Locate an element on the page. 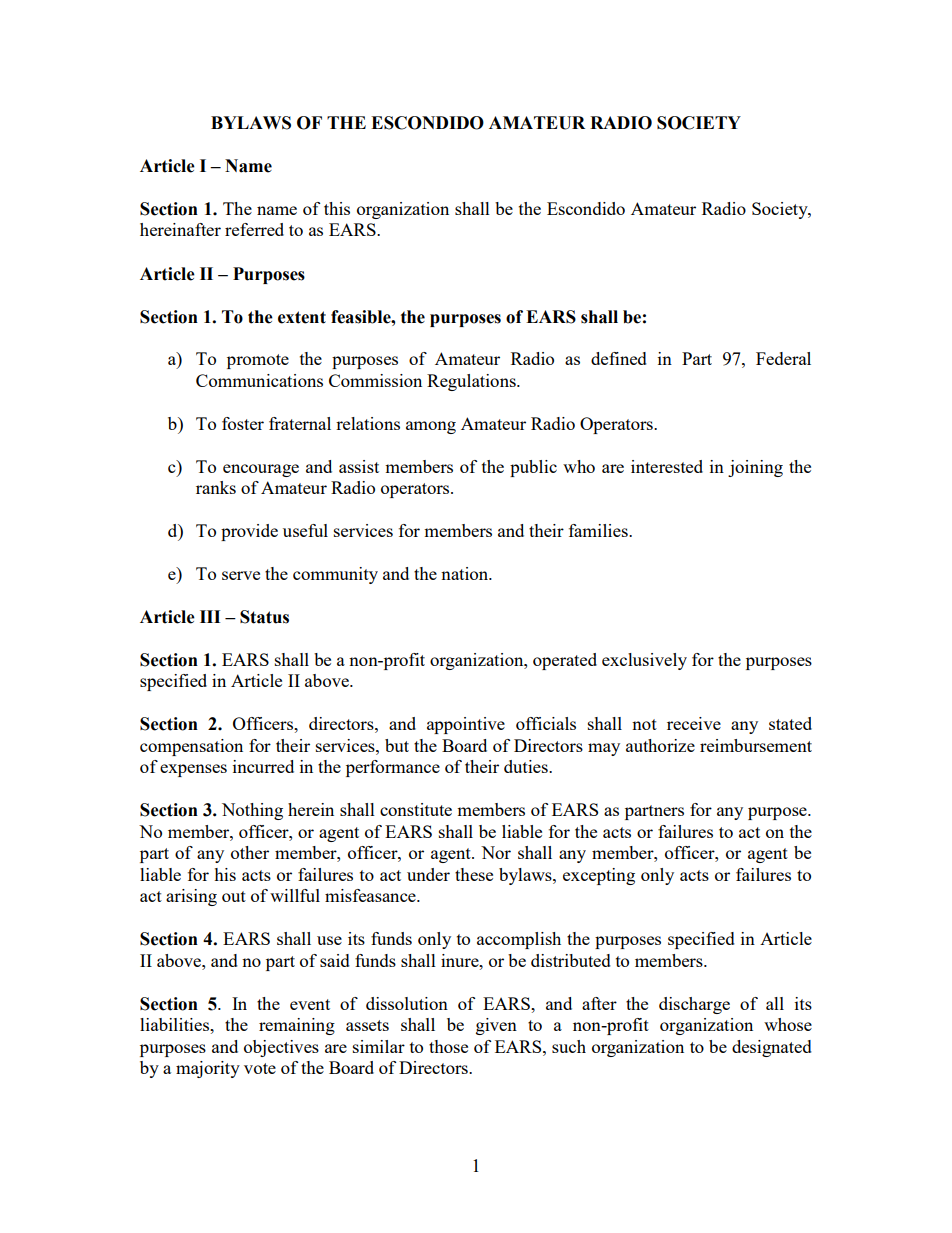 This document has width=952, height=1233. among is located at coordinates (431, 427).
